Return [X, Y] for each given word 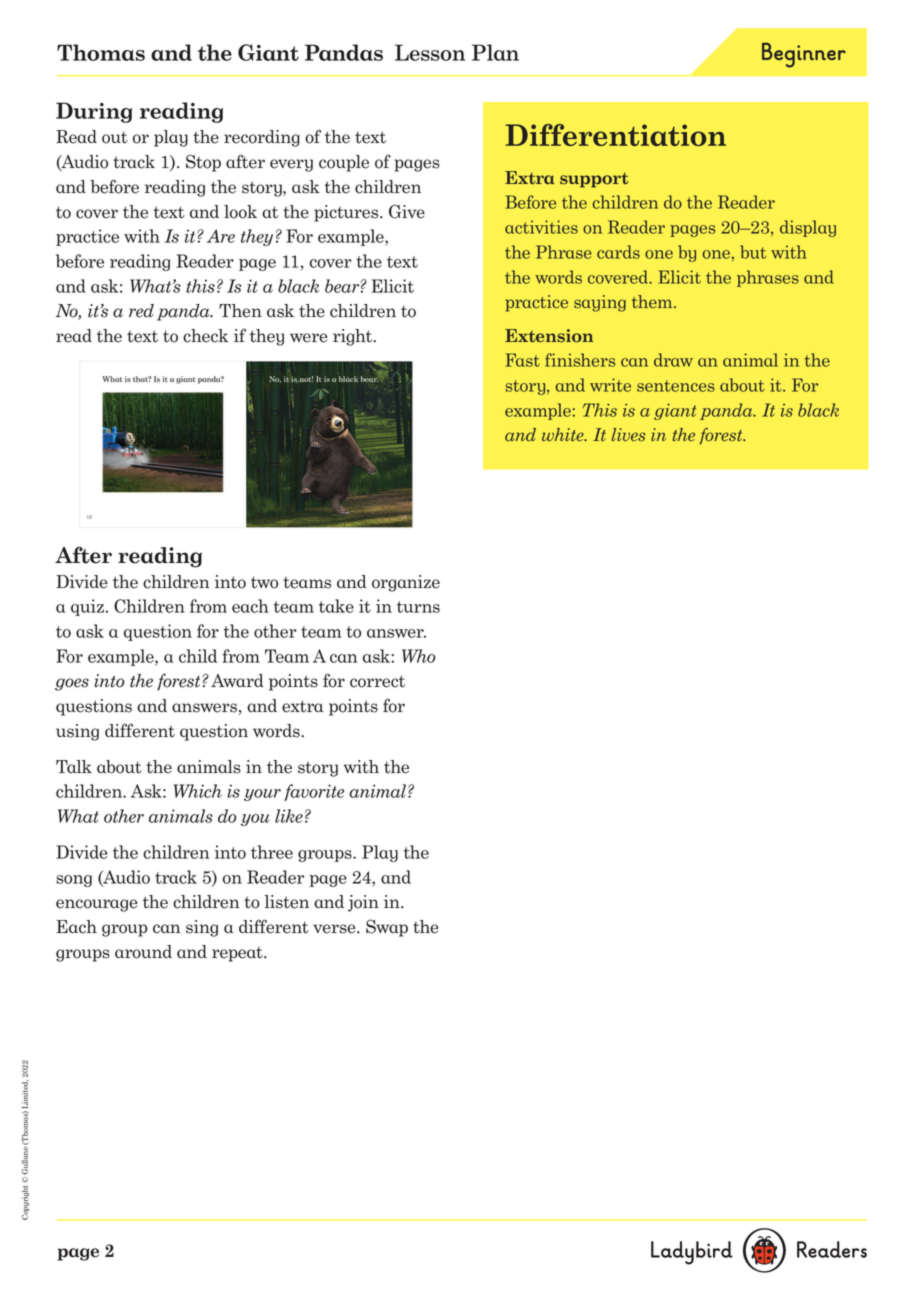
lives [628, 435]
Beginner [804, 55]
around [143, 952]
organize [406, 583]
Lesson [430, 52]
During [94, 112]
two [264, 582]
